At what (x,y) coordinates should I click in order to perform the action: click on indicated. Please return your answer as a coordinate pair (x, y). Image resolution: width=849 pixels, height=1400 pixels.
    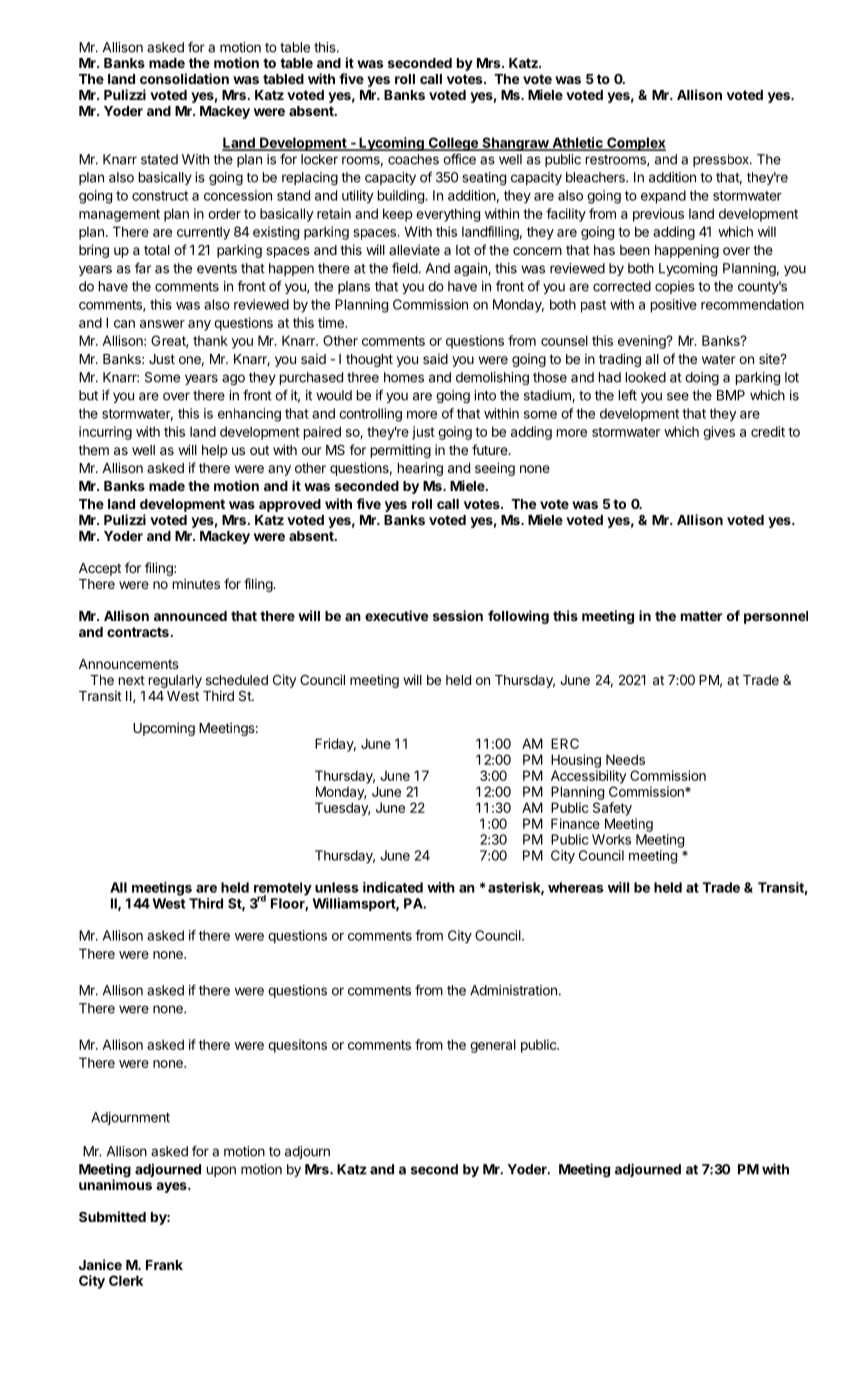
    Looking at the image, I should click on (393, 887).
